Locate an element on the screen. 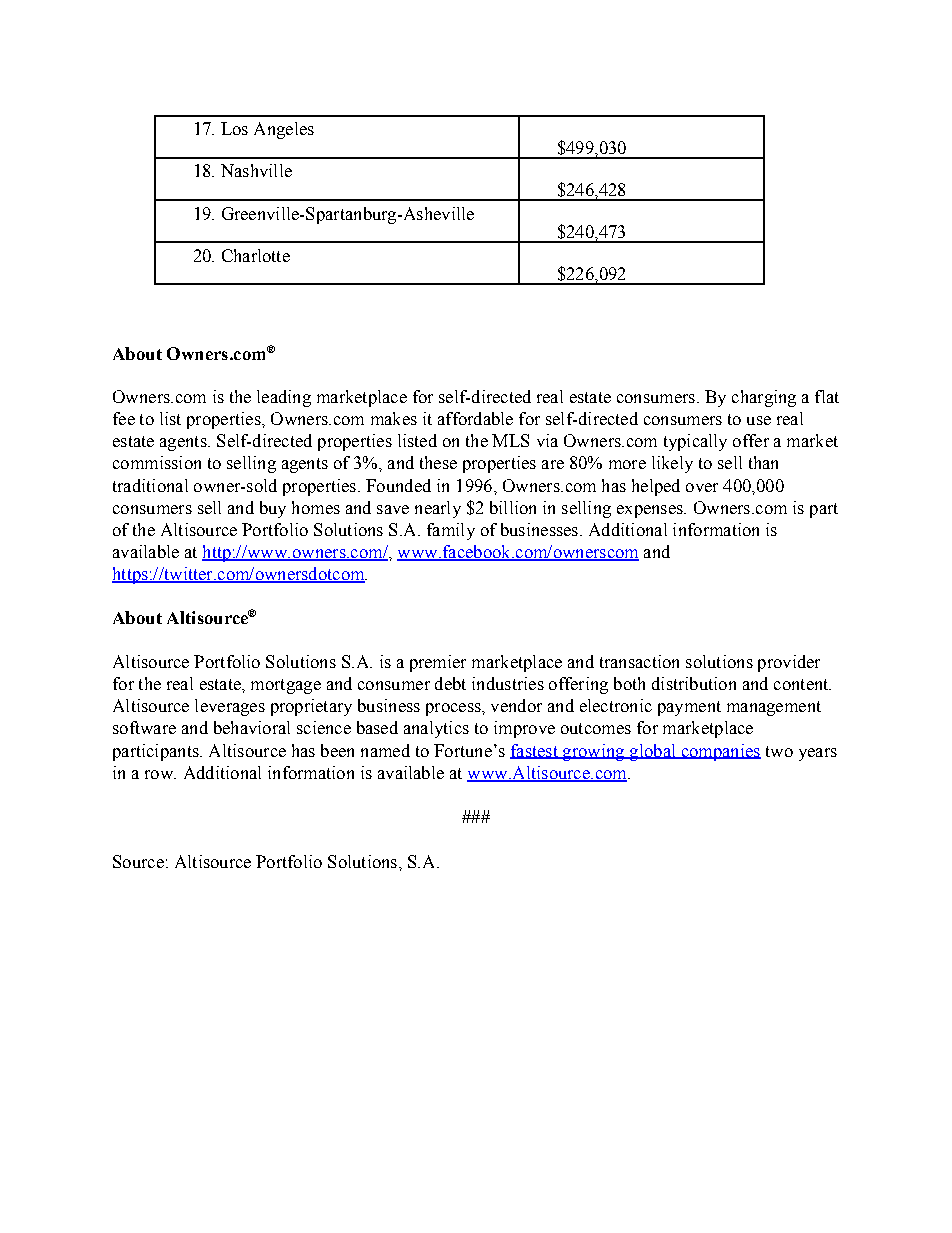 The height and width of the screenshot is (1233, 952). Charlotte is located at coordinates (256, 255).
